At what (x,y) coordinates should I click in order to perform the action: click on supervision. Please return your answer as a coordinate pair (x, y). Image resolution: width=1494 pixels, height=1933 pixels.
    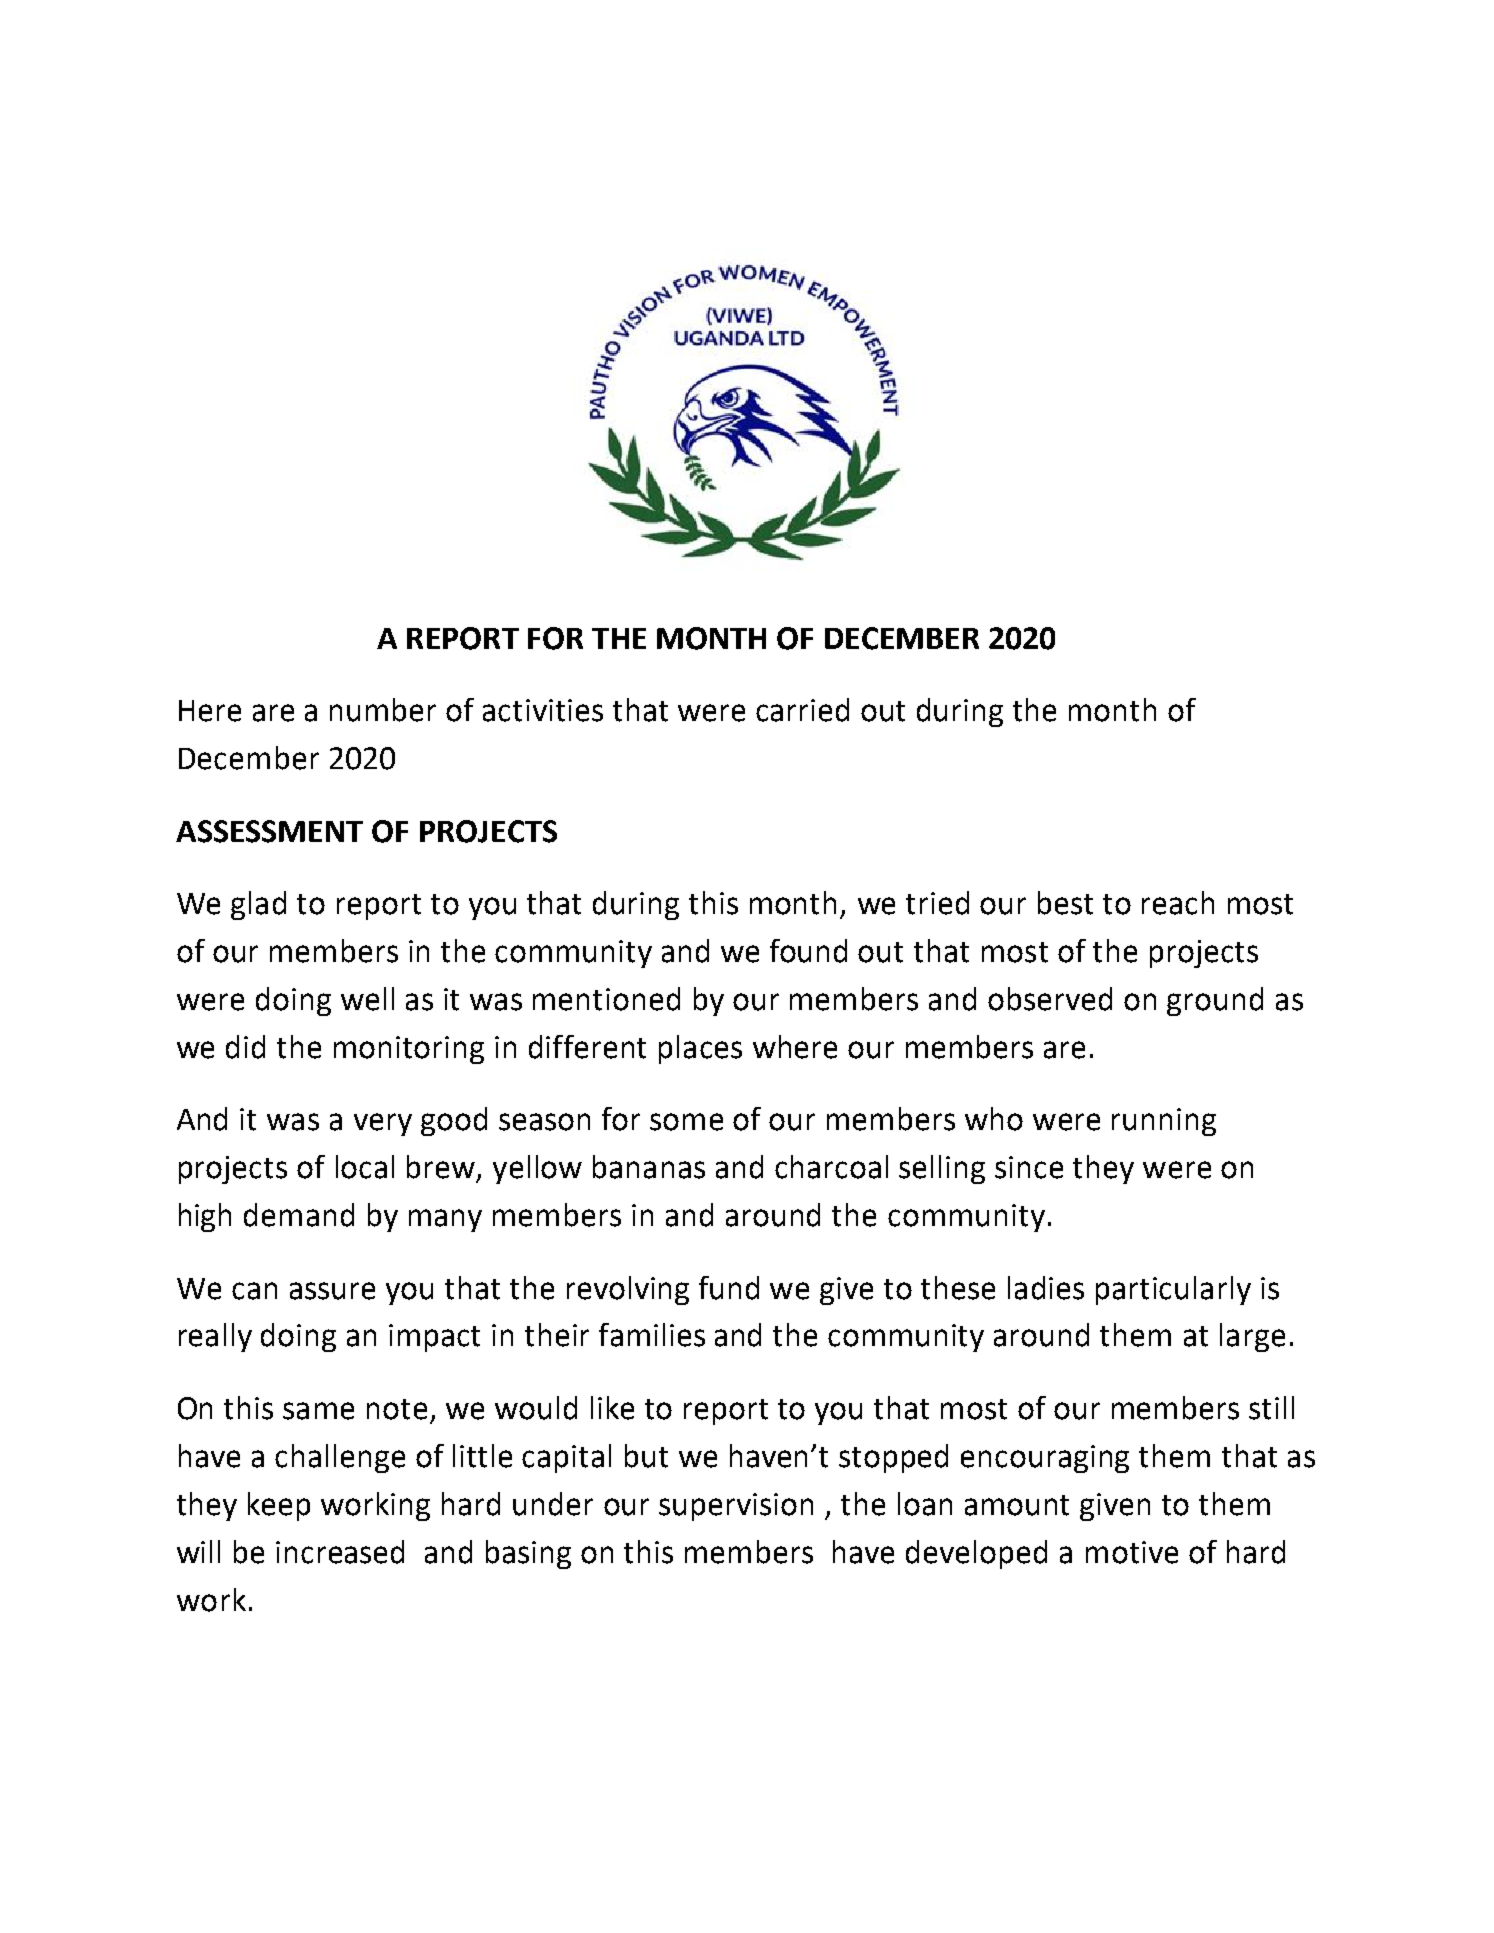
    Looking at the image, I should click on (736, 1507).
